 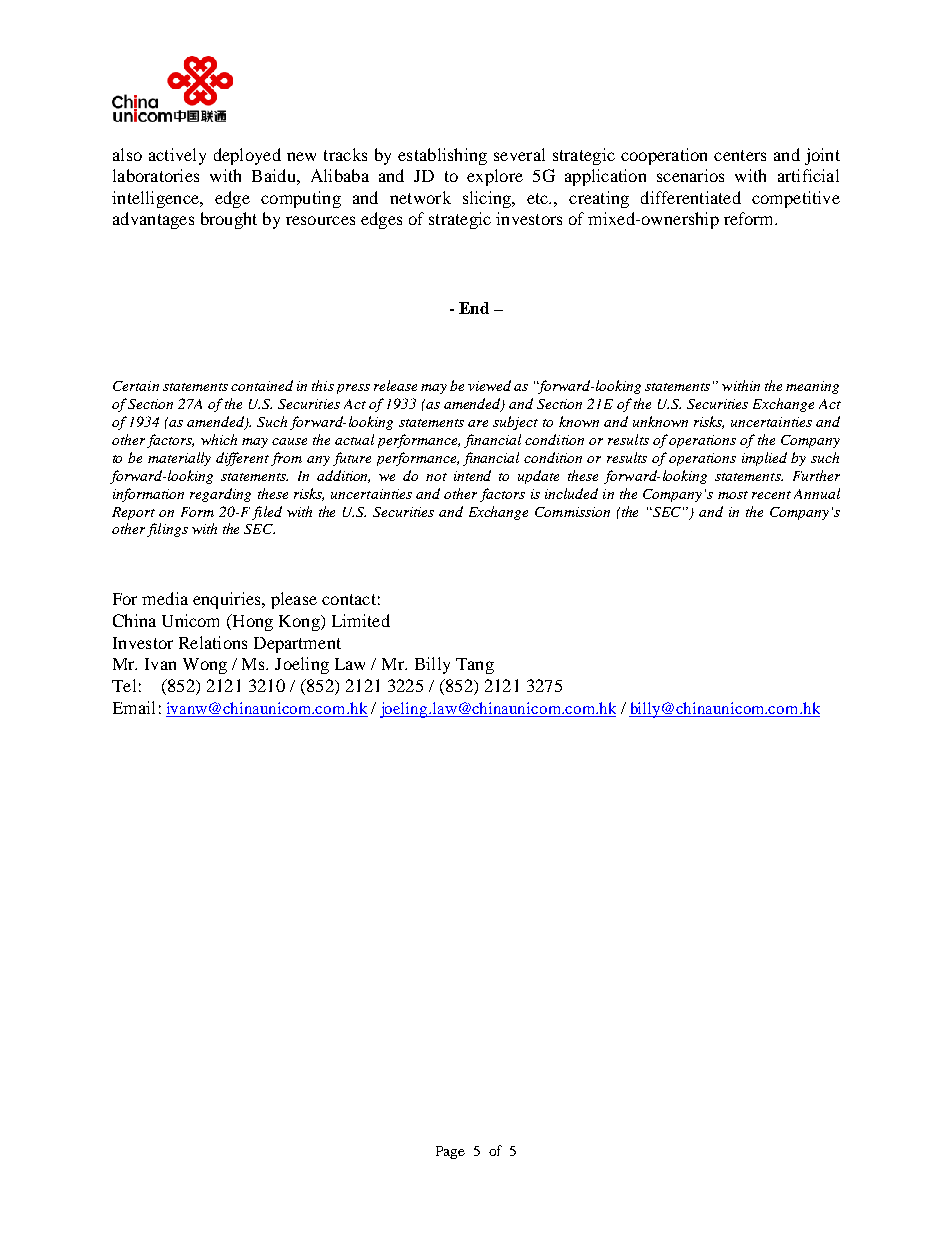 What do you see at coordinates (475, 666) in the screenshot?
I see `Tang` at bounding box center [475, 666].
